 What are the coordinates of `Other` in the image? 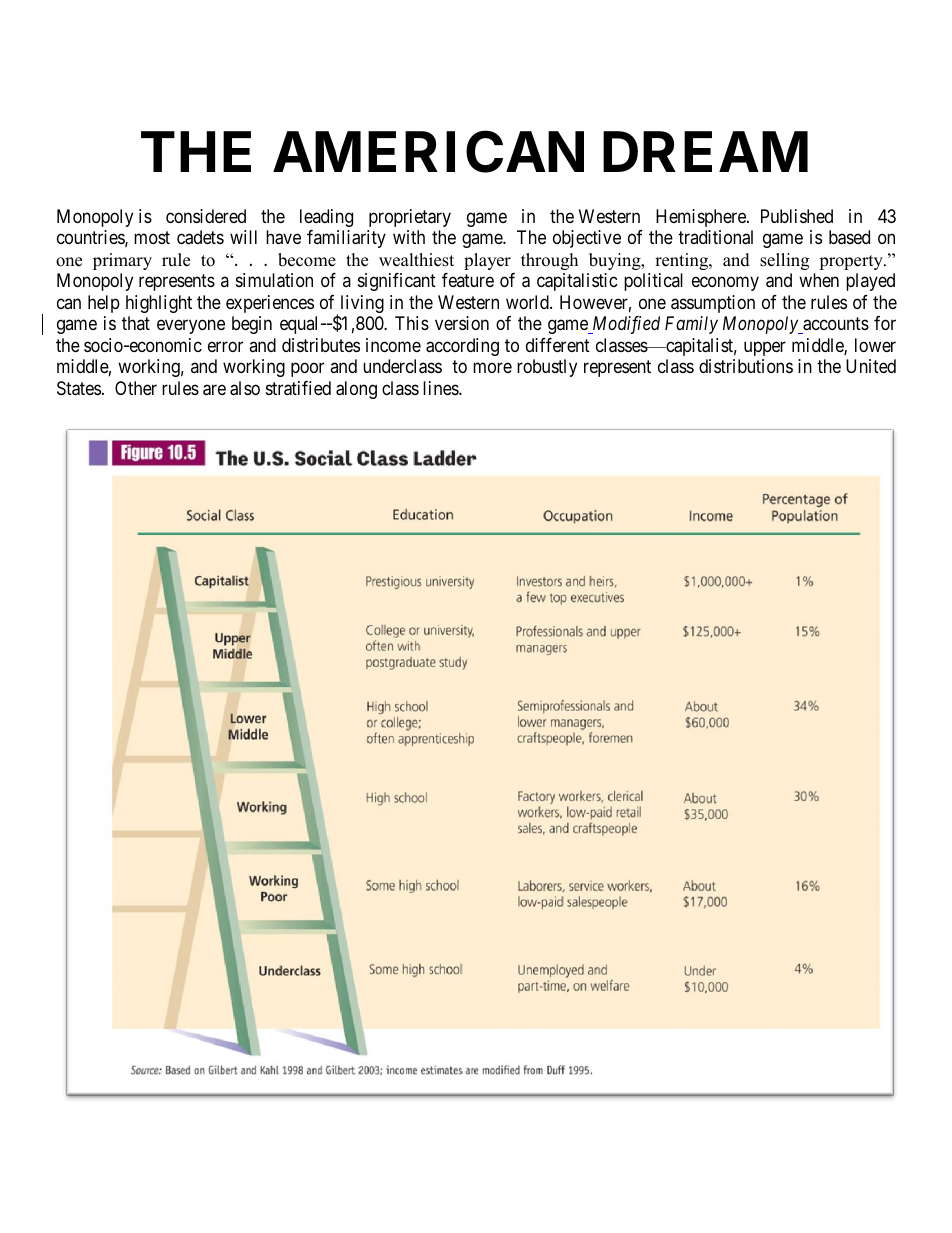 It's located at (136, 388).
